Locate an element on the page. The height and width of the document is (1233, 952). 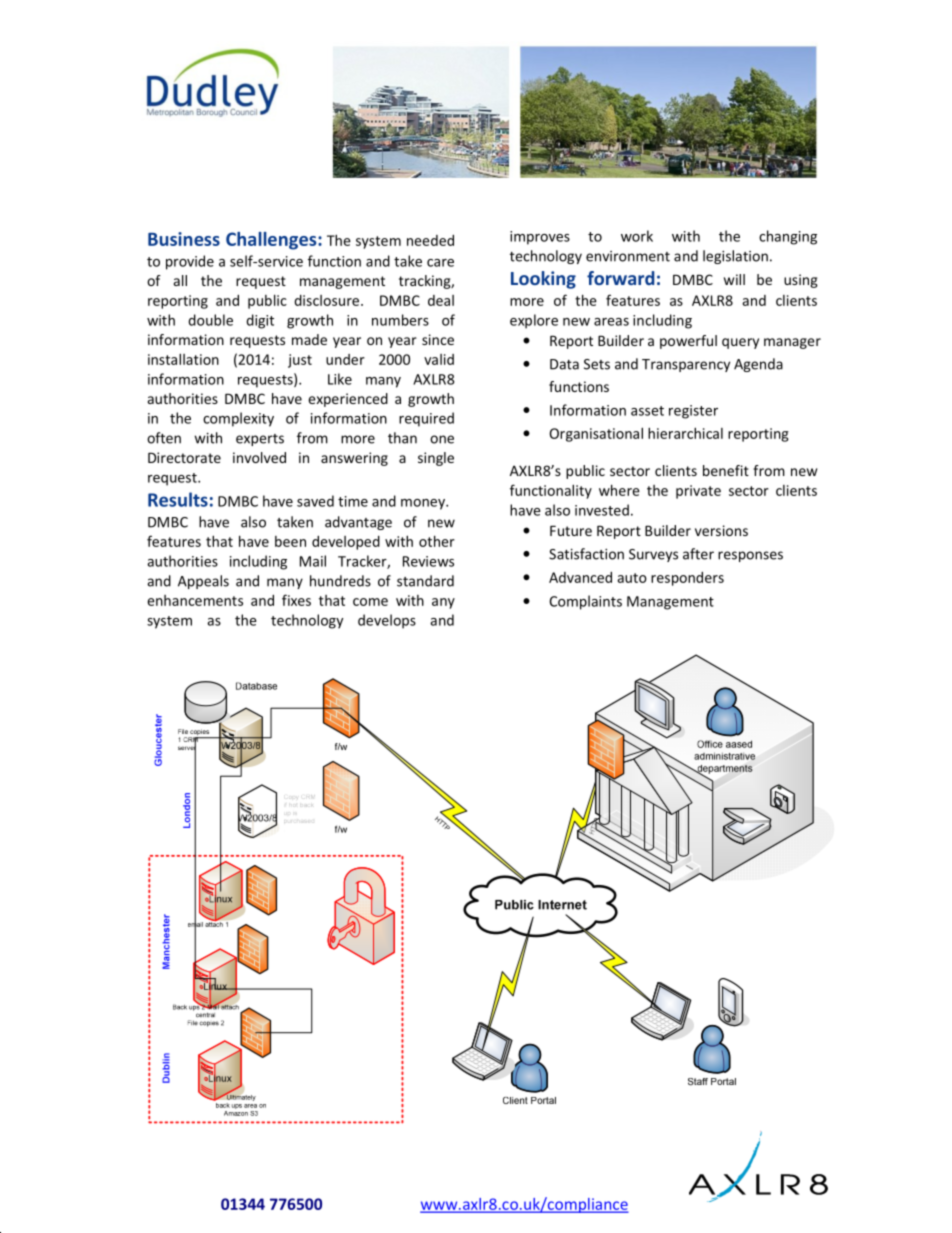
required is located at coordinates (426, 419).
